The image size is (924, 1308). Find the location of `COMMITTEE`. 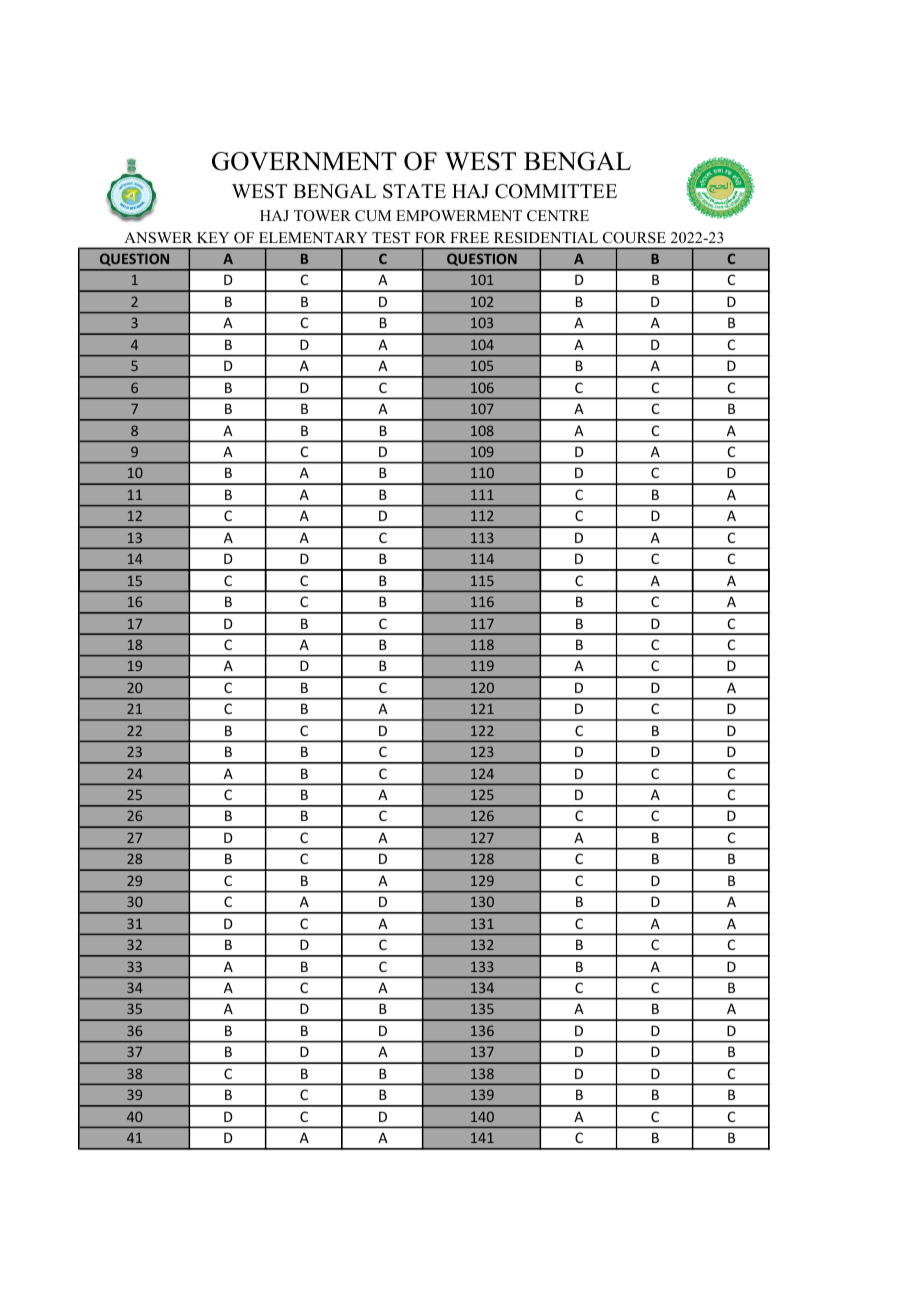

COMMITTEE is located at coordinates (556, 191).
